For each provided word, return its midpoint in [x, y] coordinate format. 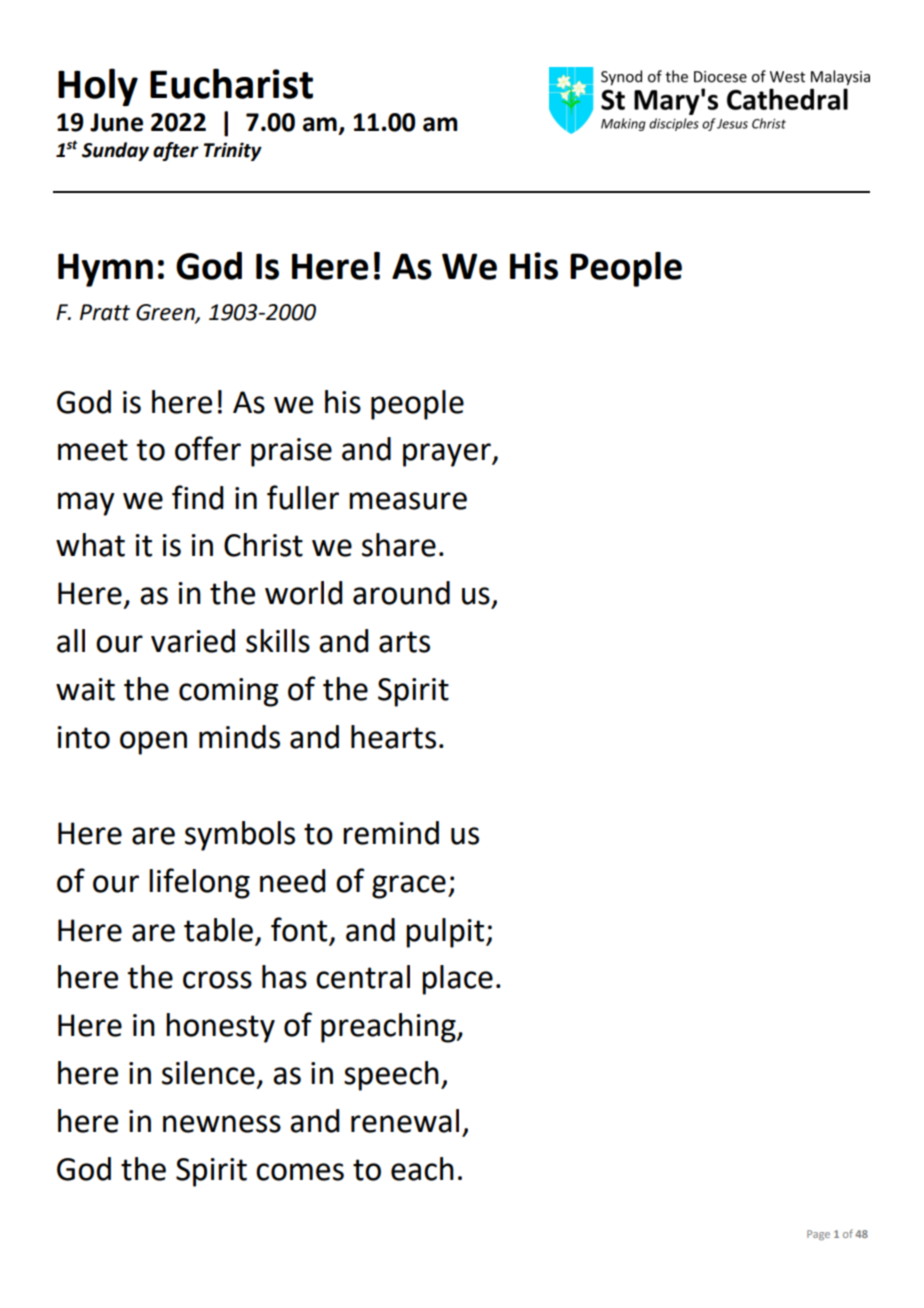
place [457, 980]
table [218, 930]
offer [208, 448]
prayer [448, 455]
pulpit [446, 933]
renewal [405, 1121]
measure [408, 501]
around [401, 593]
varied [193, 641]
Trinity [233, 151]
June [116, 122]
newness [222, 1124]
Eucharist [231, 83]
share [399, 545]
